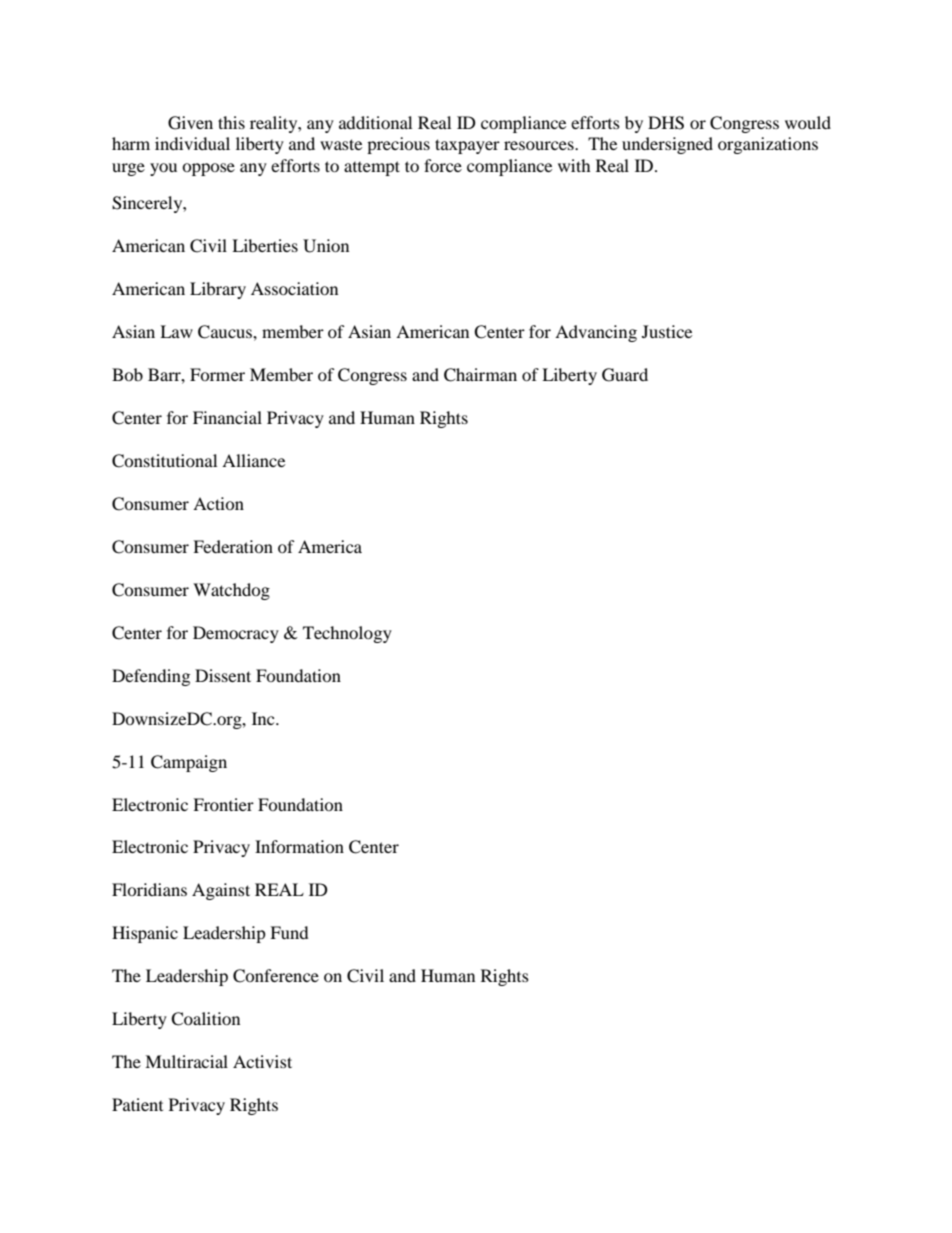 The width and height of the screenshot is (952, 1233). Describe the element at coordinates (231, 591) in the screenshot. I see `Watchdog` at that location.
